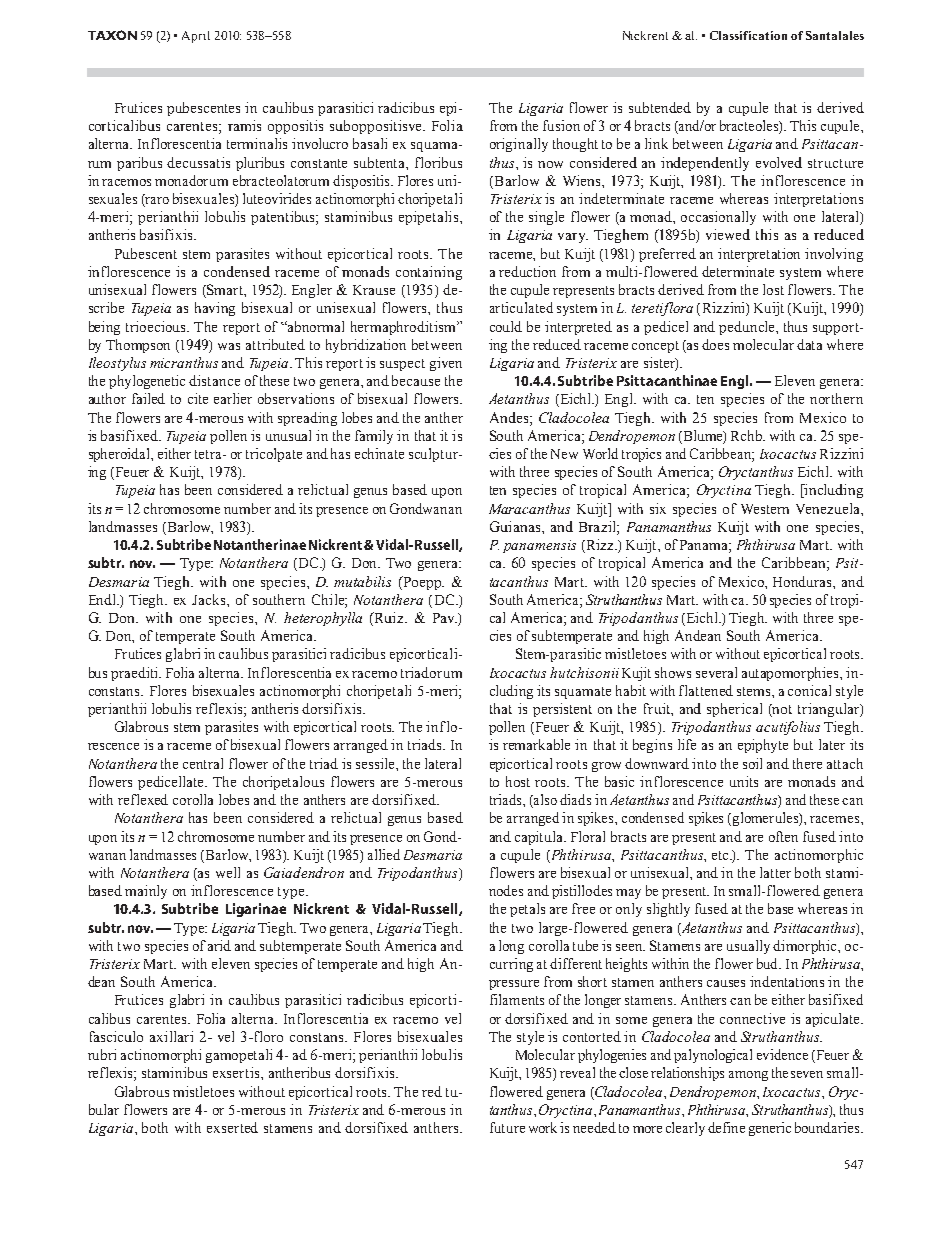 The height and width of the page is (1233, 952). What do you see at coordinates (748, 35) in the page?
I see `Classification` at bounding box center [748, 35].
